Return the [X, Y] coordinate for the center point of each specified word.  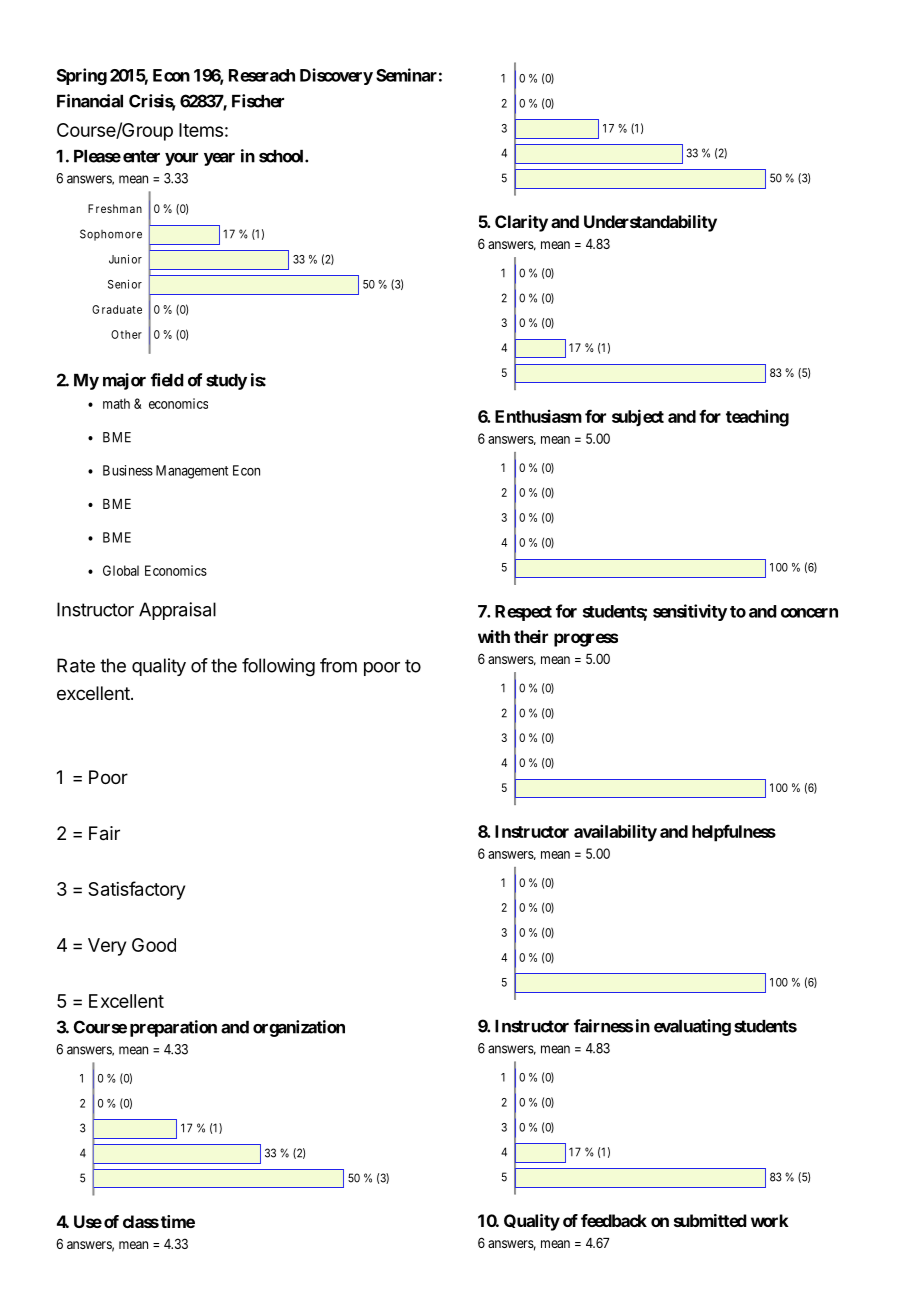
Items [201, 130]
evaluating [692, 1027]
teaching [757, 418]
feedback [614, 1220]
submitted [710, 1220]
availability [615, 833]
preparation [173, 1028]
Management [192, 472]
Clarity [521, 223]
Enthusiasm [538, 416]
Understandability [650, 223]
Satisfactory [136, 890]
